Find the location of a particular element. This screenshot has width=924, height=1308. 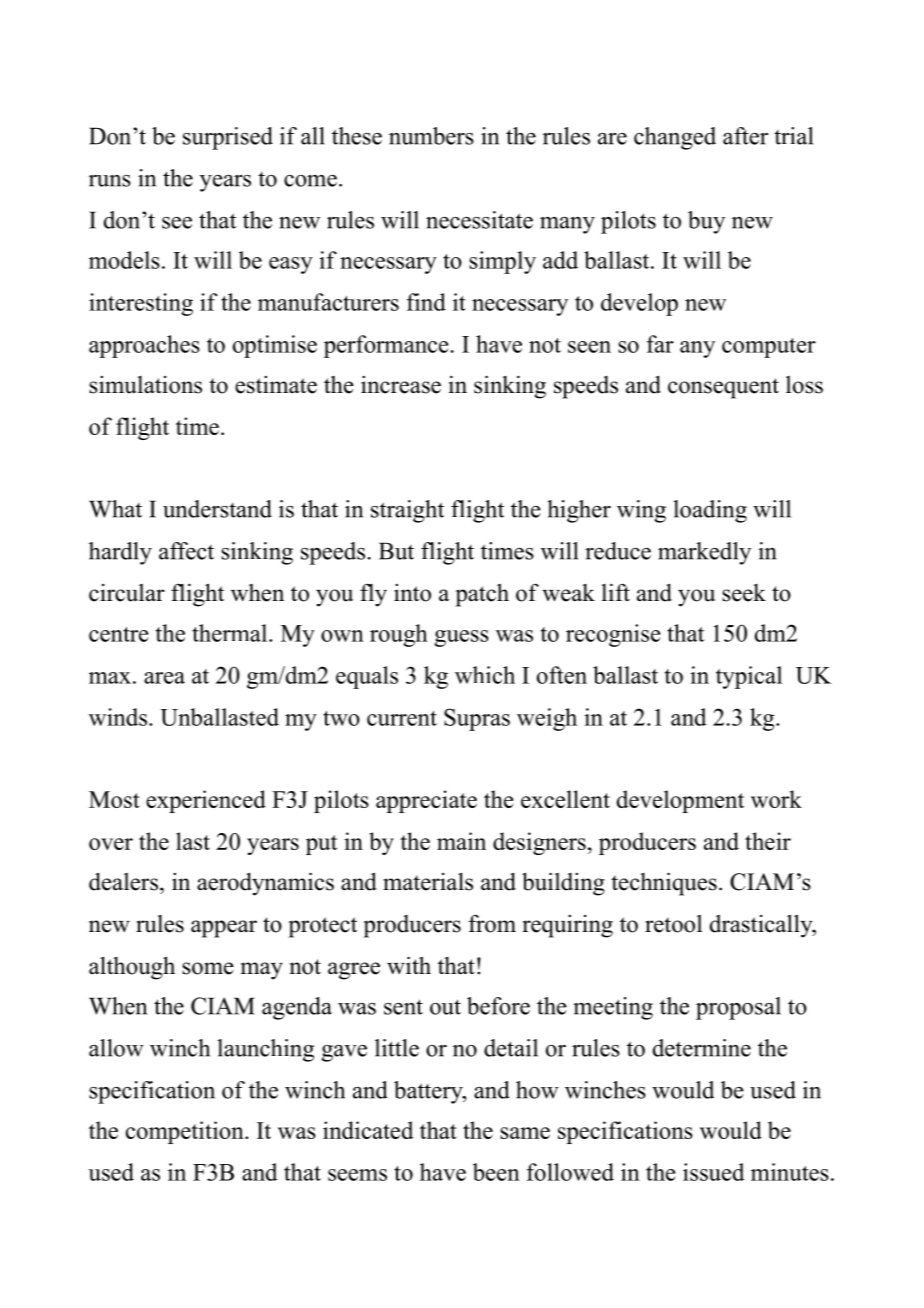

competition is located at coordinates (186, 1132).
